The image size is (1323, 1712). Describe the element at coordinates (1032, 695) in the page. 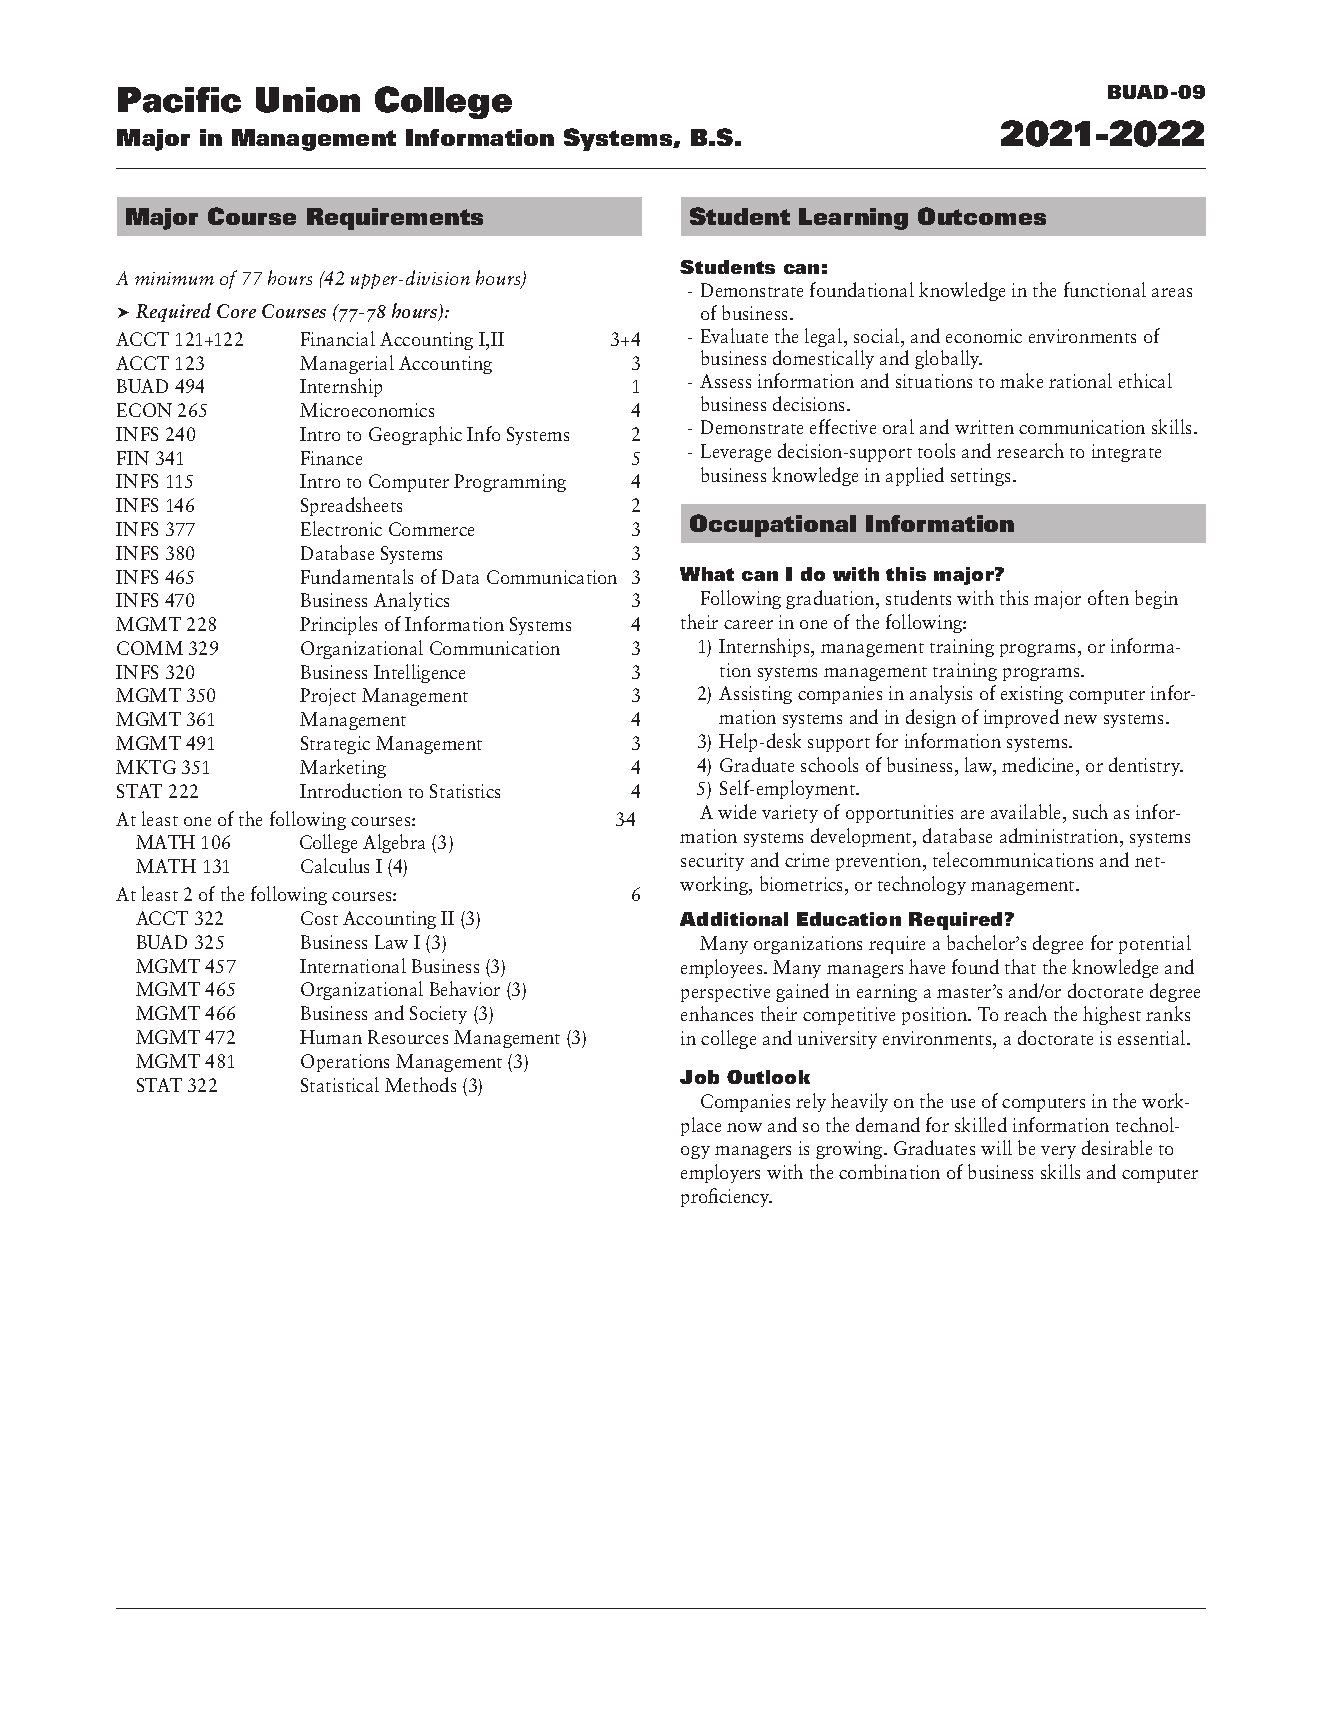

I see `existing` at that location.
